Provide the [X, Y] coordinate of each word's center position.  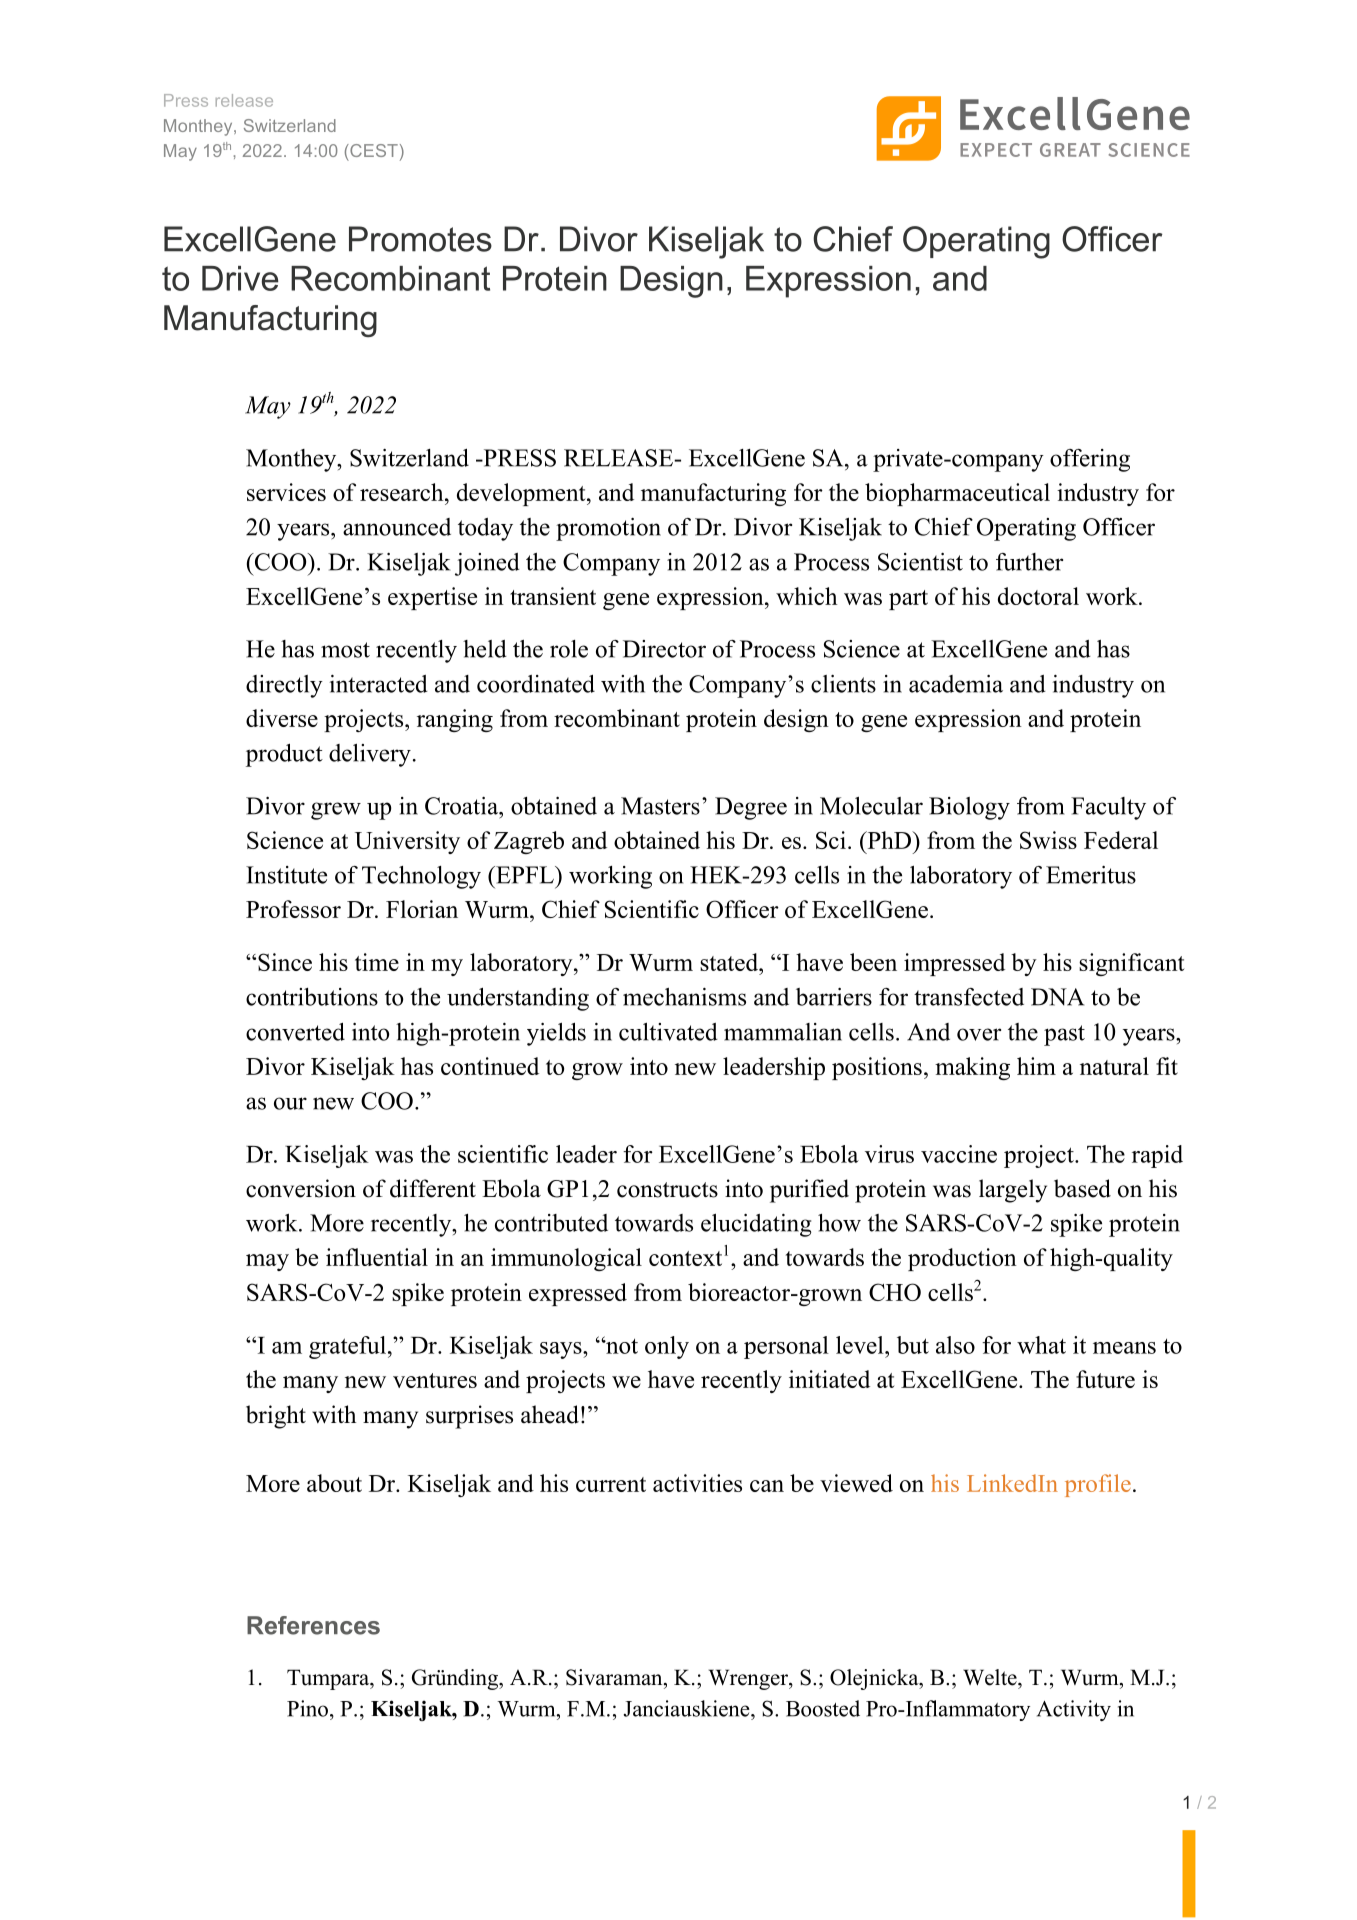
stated [730, 962]
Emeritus [1091, 875]
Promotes [420, 239]
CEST [373, 150]
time [377, 962]
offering [1090, 460]
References [313, 1625]
